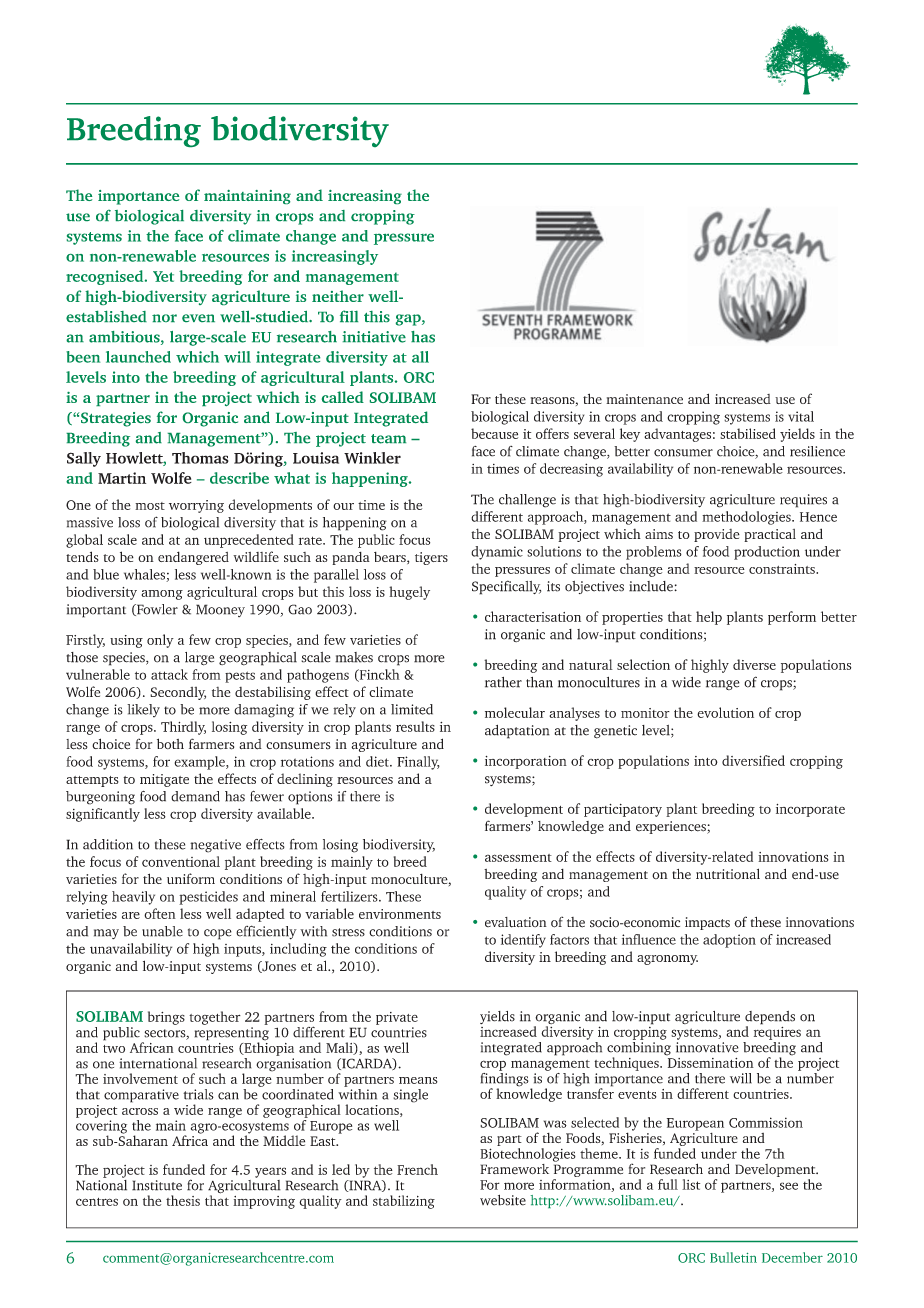  Describe the element at coordinates (709, 618) in the image. I see `help` at that location.
